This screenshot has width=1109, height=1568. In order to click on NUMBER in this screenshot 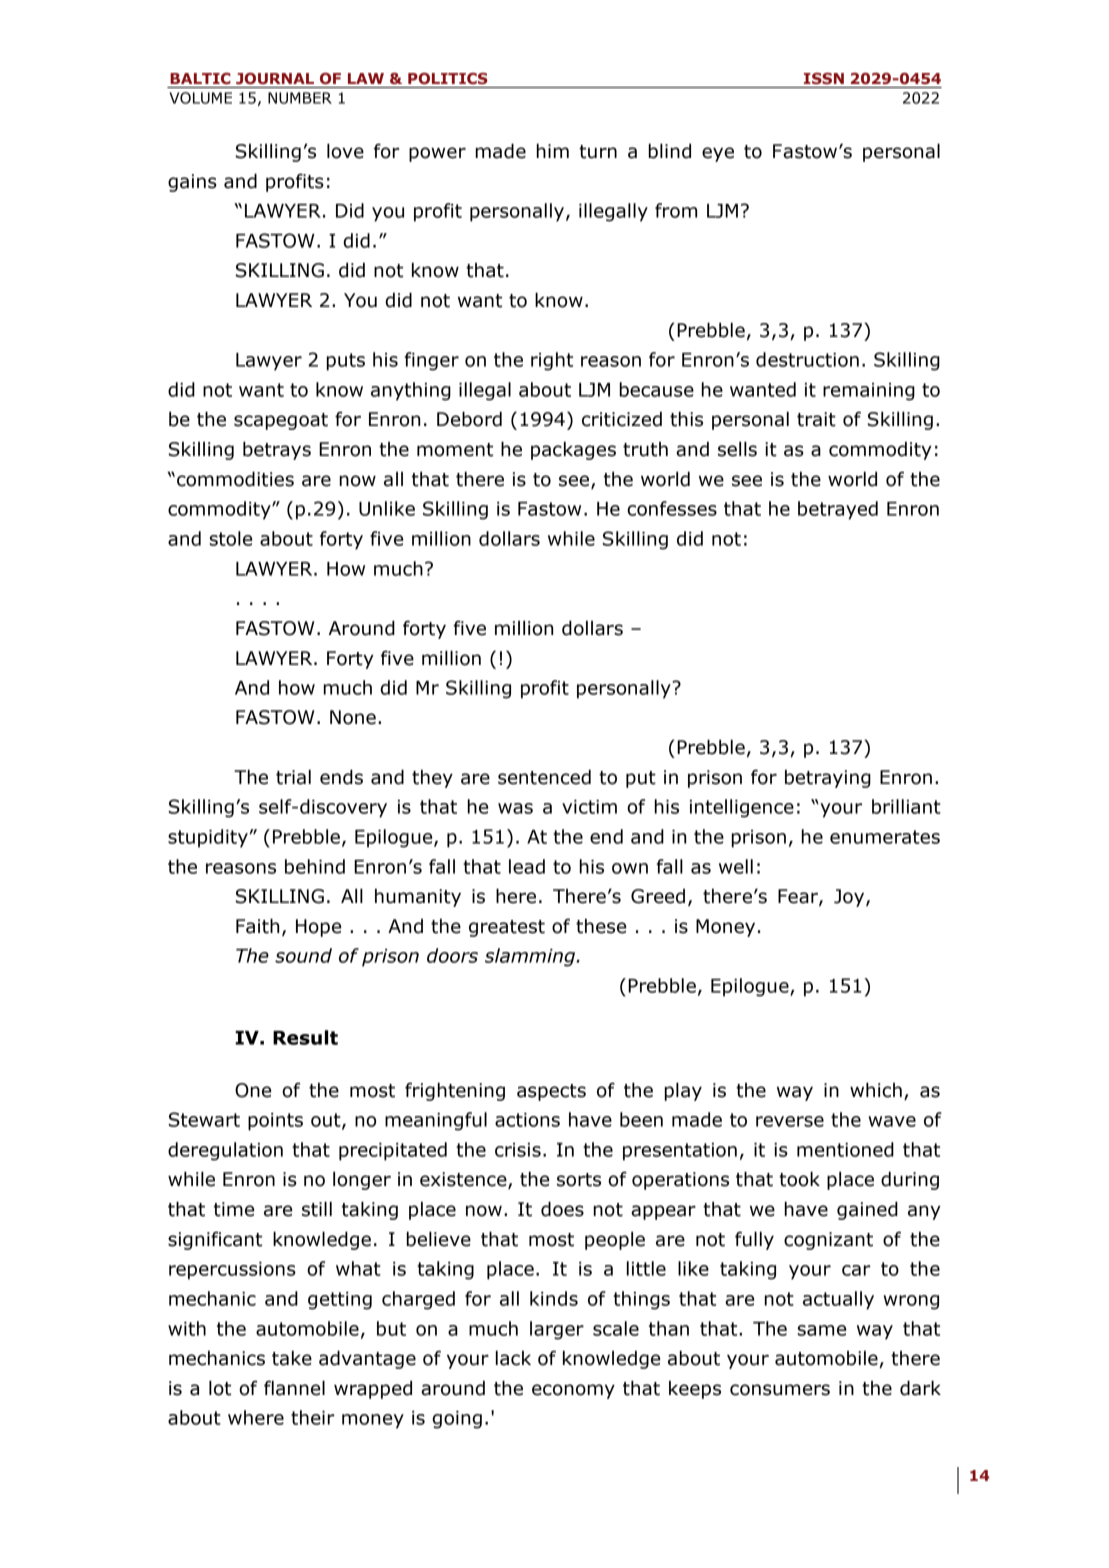, I will do `click(300, 98)`.
